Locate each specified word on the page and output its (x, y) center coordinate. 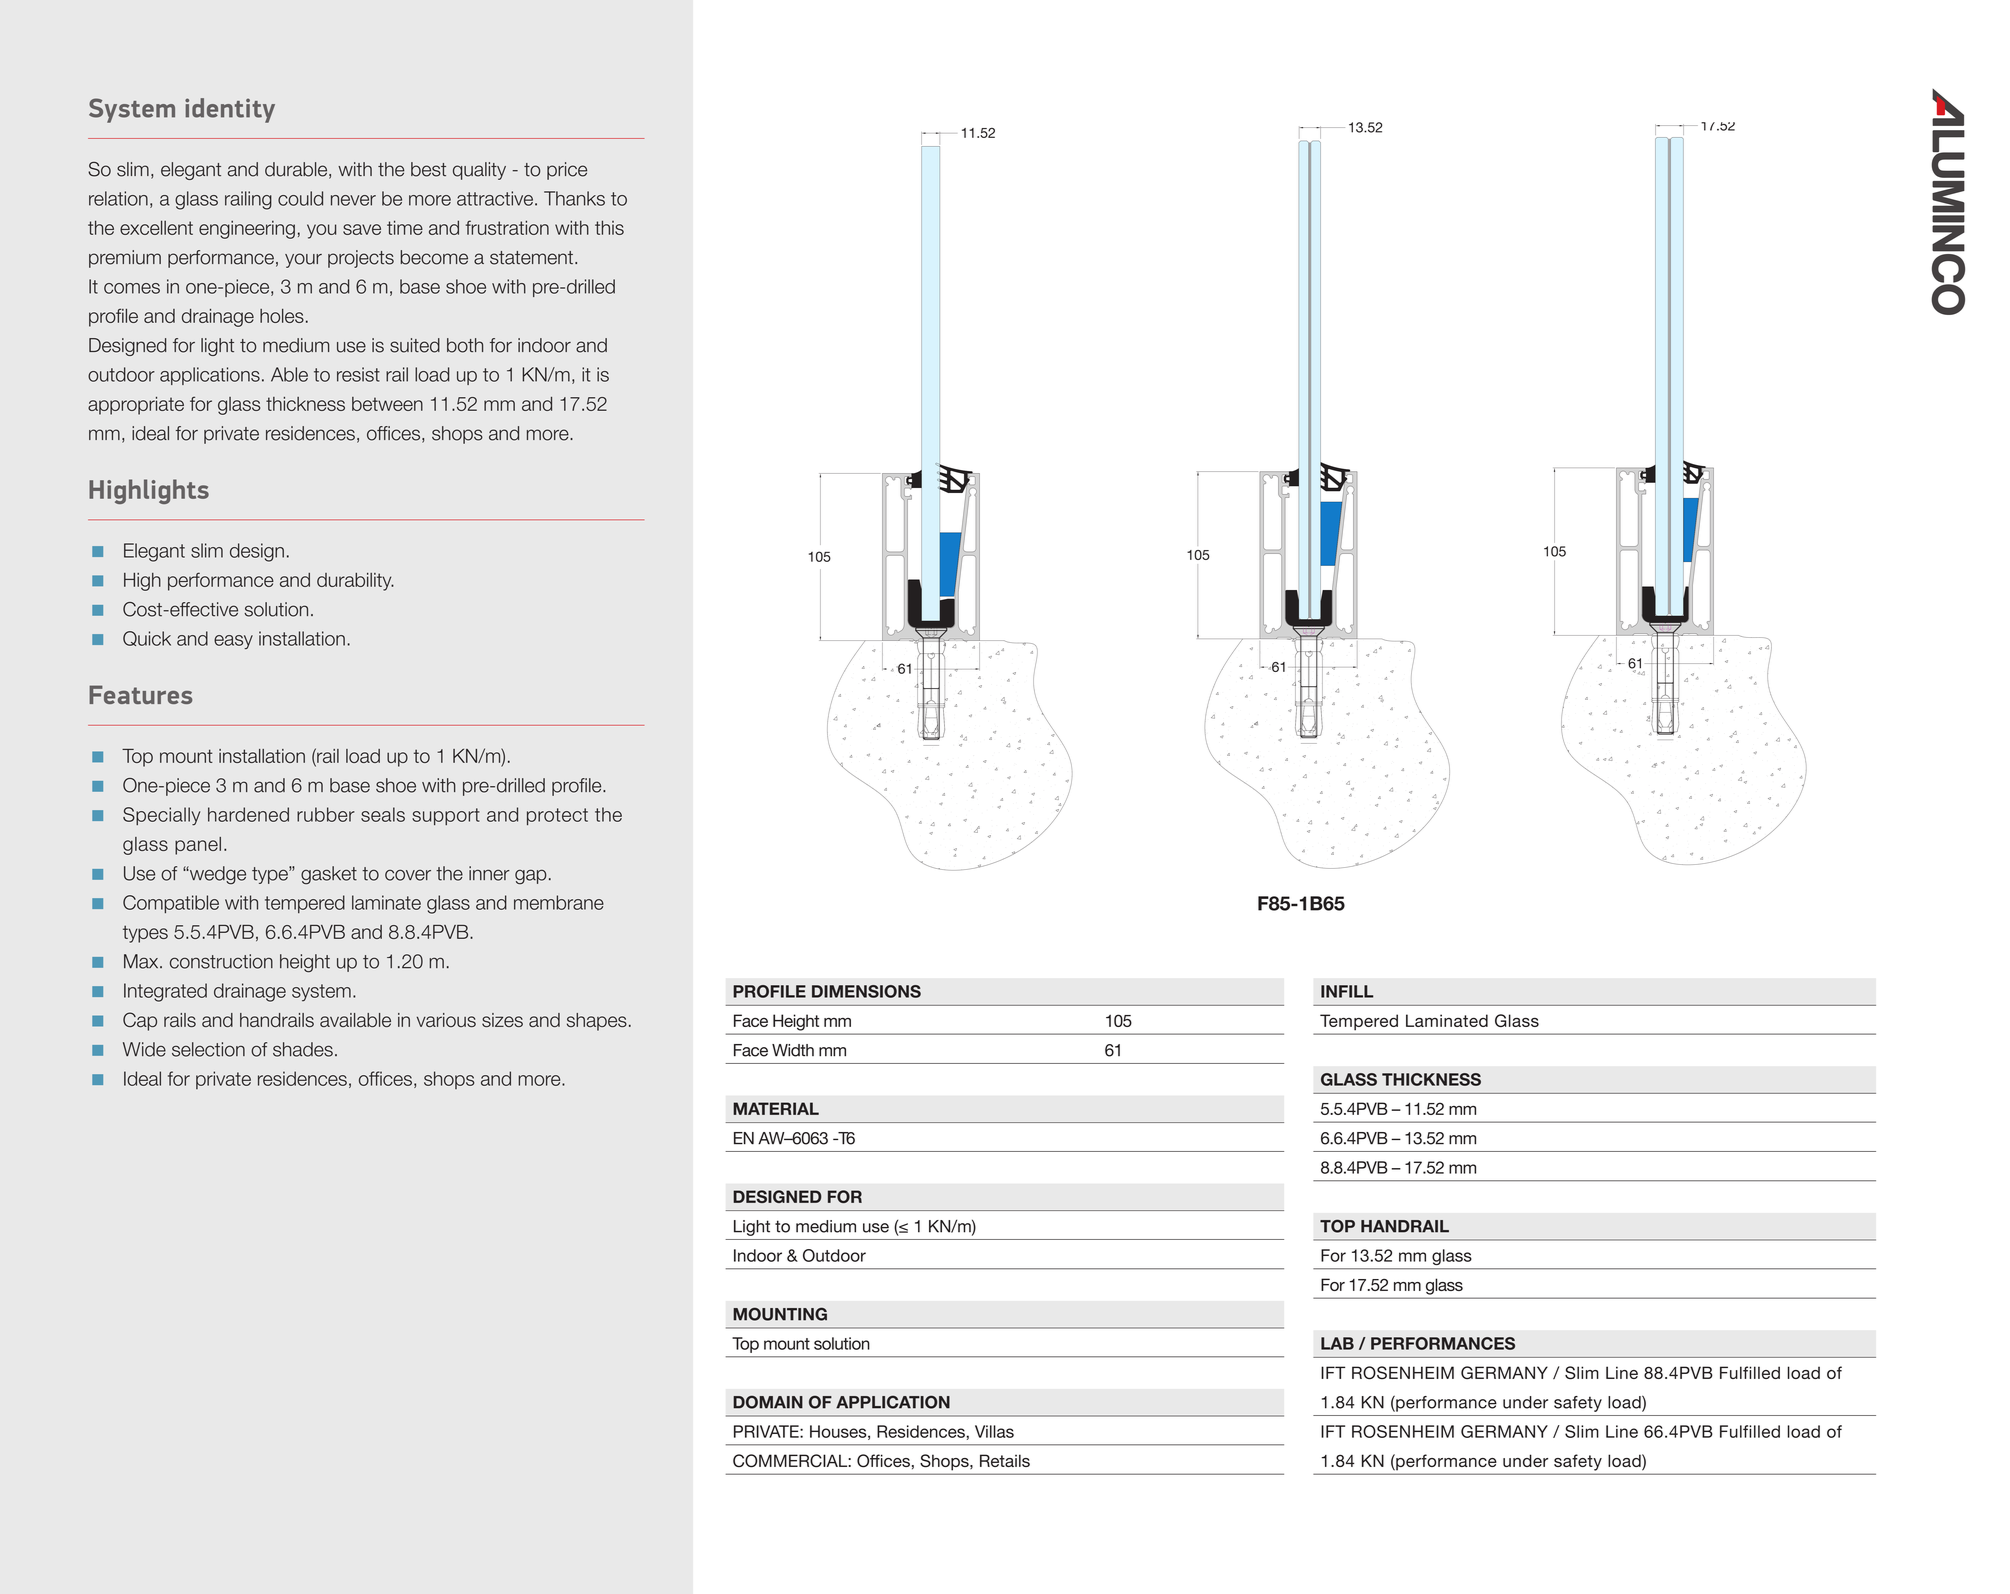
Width (793, 1050)
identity (230, 110)
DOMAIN (768, 1402)
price (567, 171)
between (387, 404)
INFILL (1347, 991)
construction (221, 961)
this (609, 227)
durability (355, 582)
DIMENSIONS (866, 991)
